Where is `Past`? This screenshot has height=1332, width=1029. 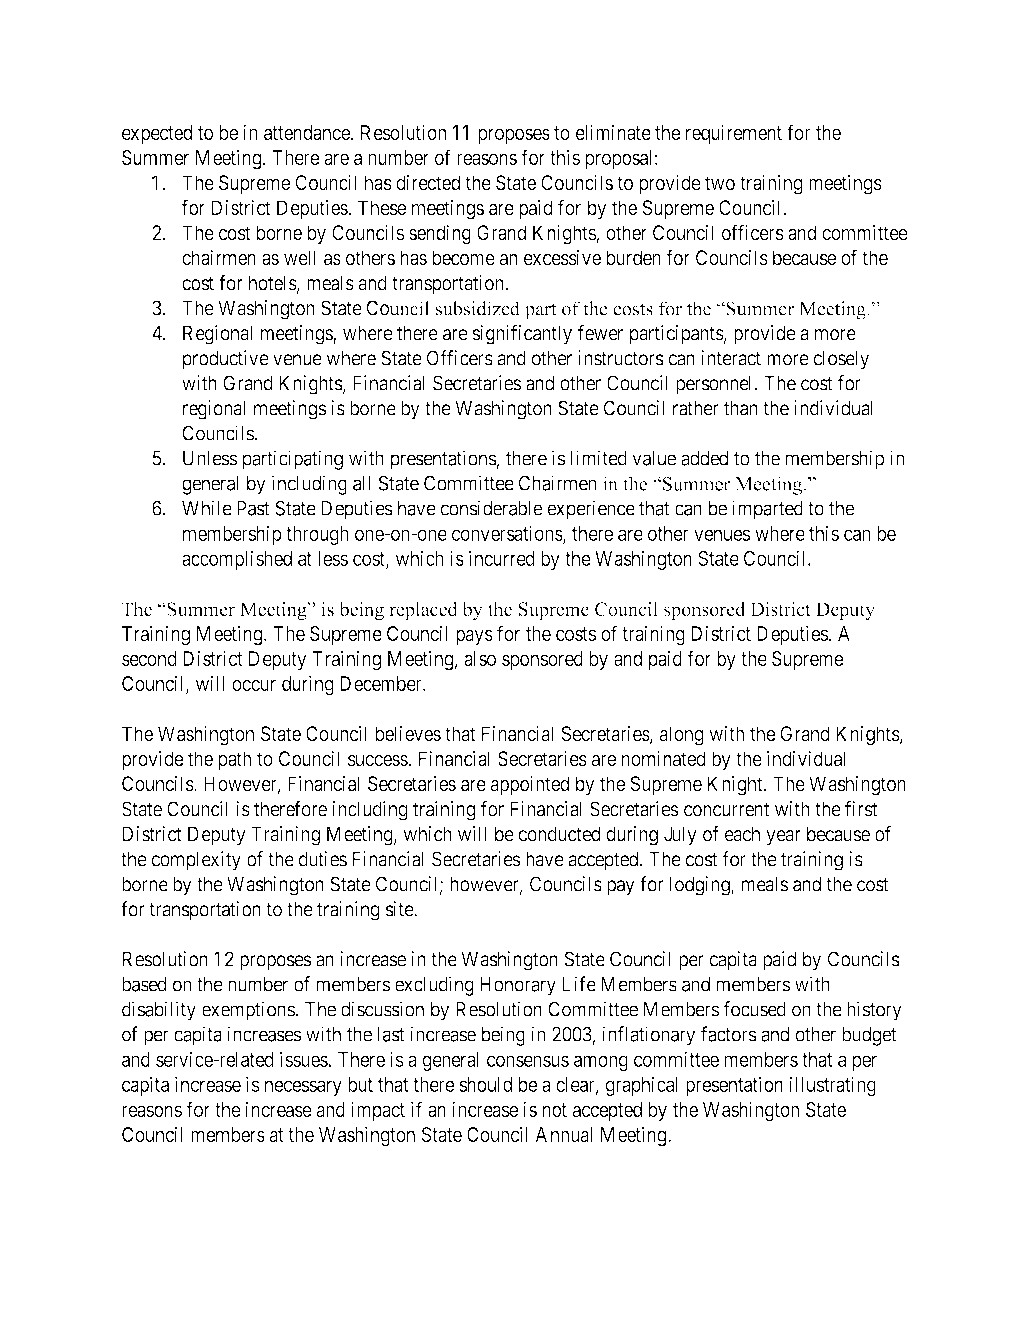
Past is located at coordinates (253, 508).
